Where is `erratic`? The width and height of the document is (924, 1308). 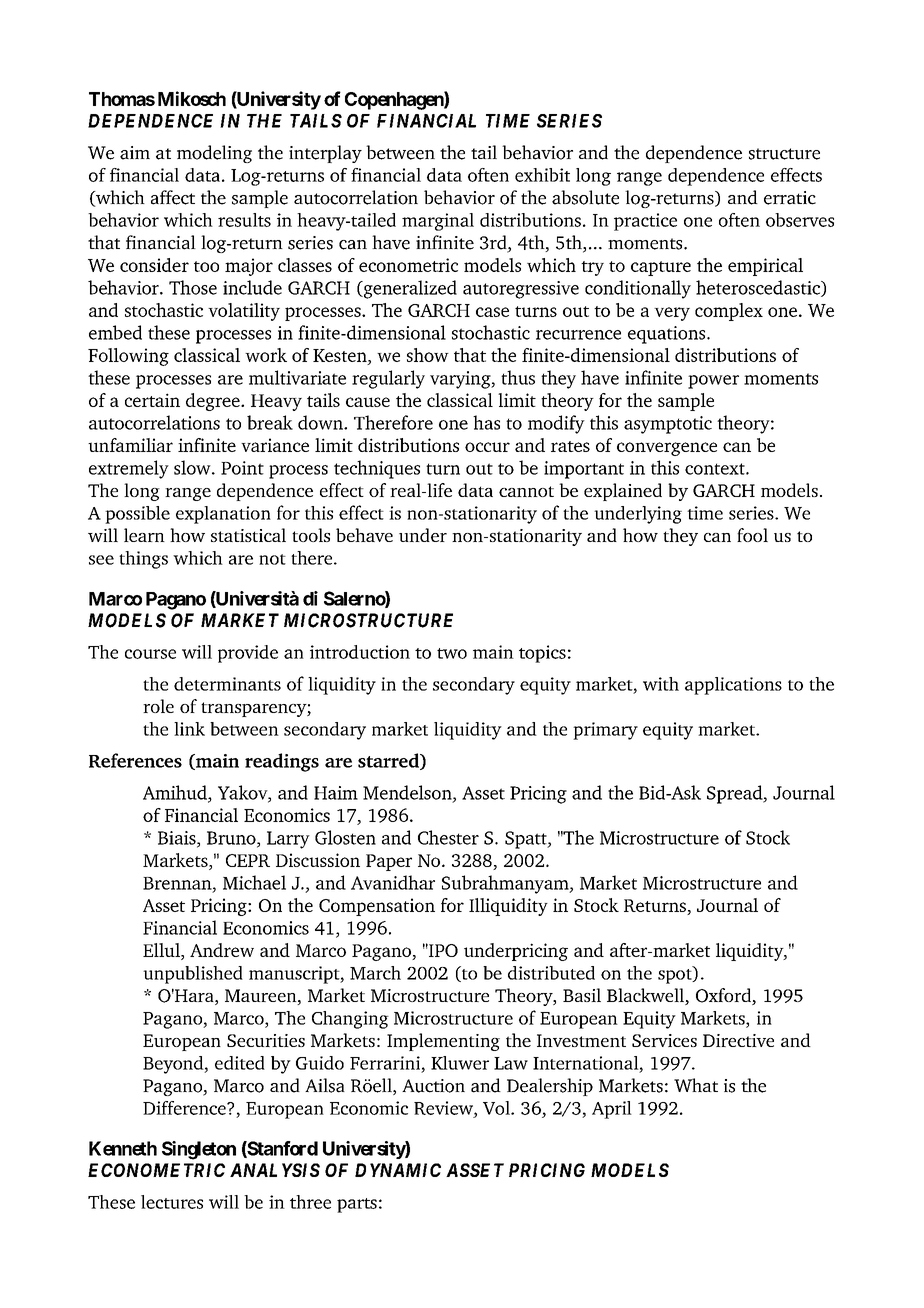
erratic is located at coordinates (790, 198).
